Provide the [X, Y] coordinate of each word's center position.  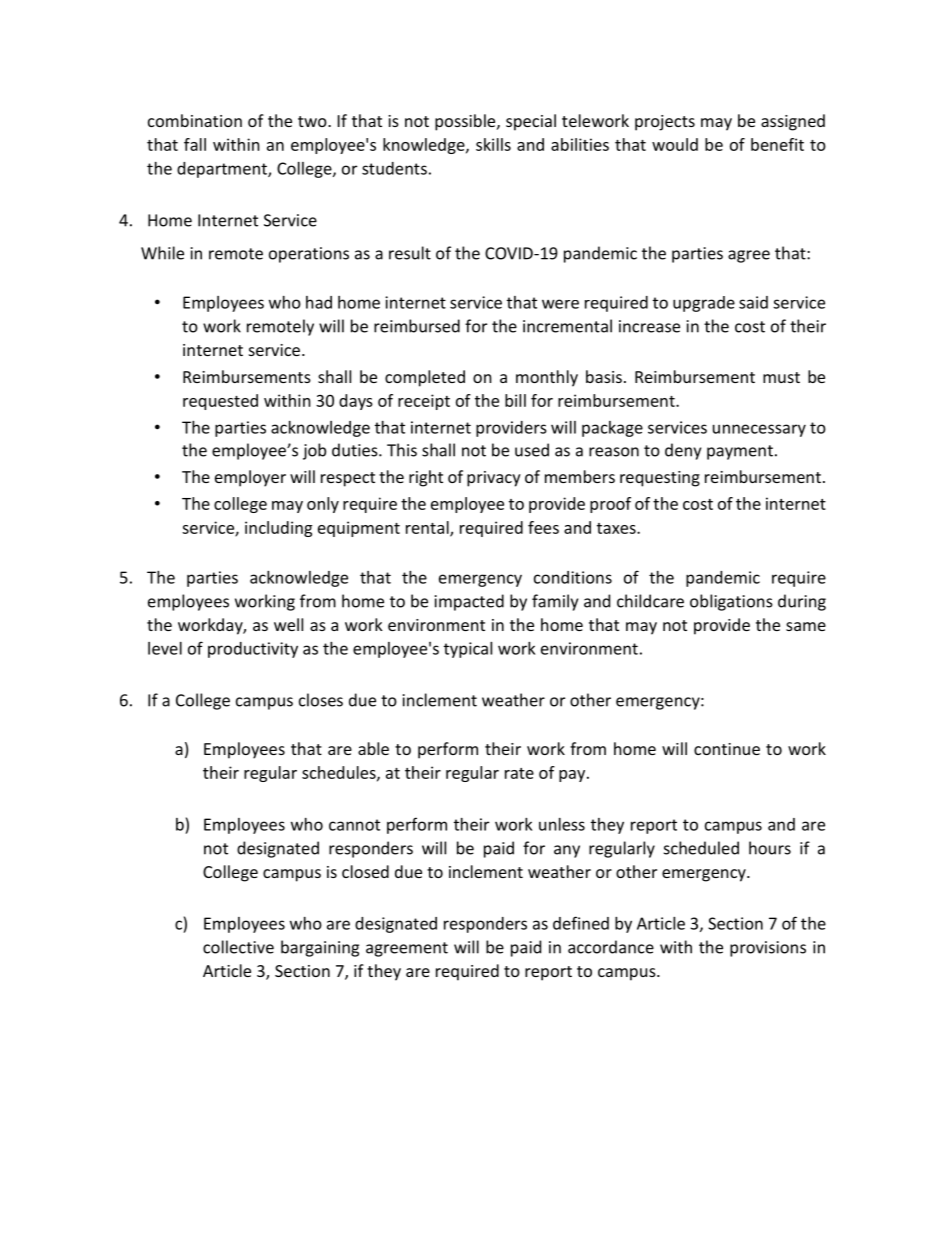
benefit [777, 144]
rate [519, 773]
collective [238, 947]
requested [220, 402]
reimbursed [417, 326]
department [223, 170]
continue [727, 749]
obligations [731, 602]
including [278, 529]
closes [321, 700]
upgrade [704, 304]
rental [428, 528]
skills [493, 144]
